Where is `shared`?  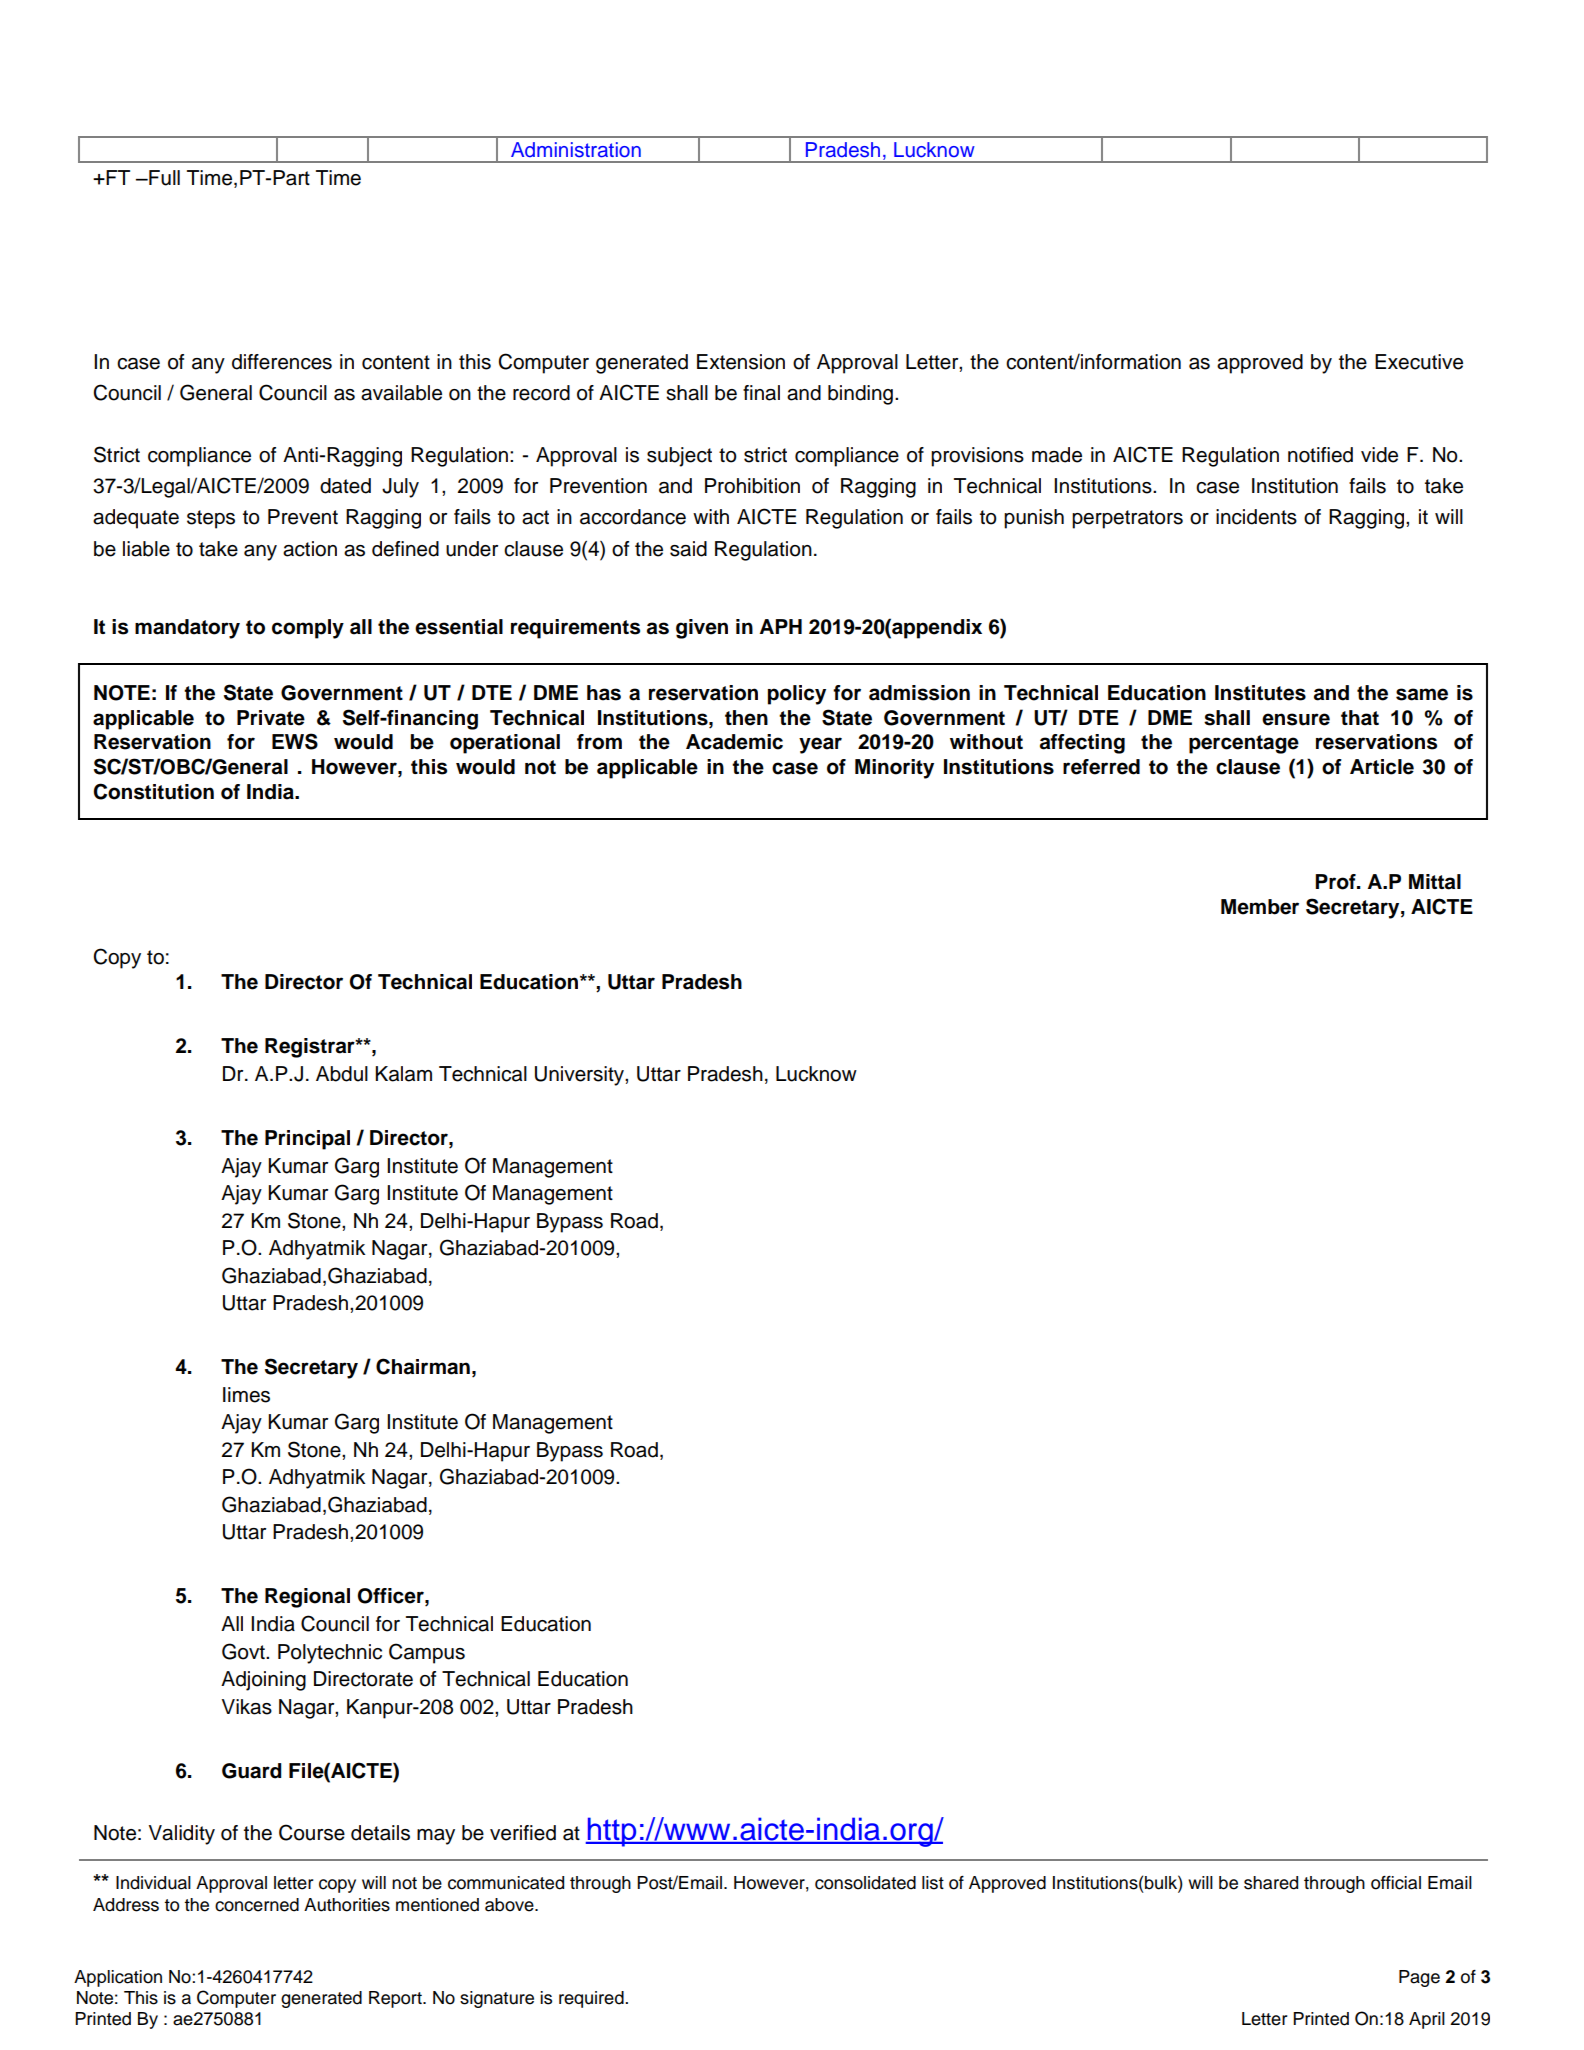
shared is located at coordinates (1271, 1883).
